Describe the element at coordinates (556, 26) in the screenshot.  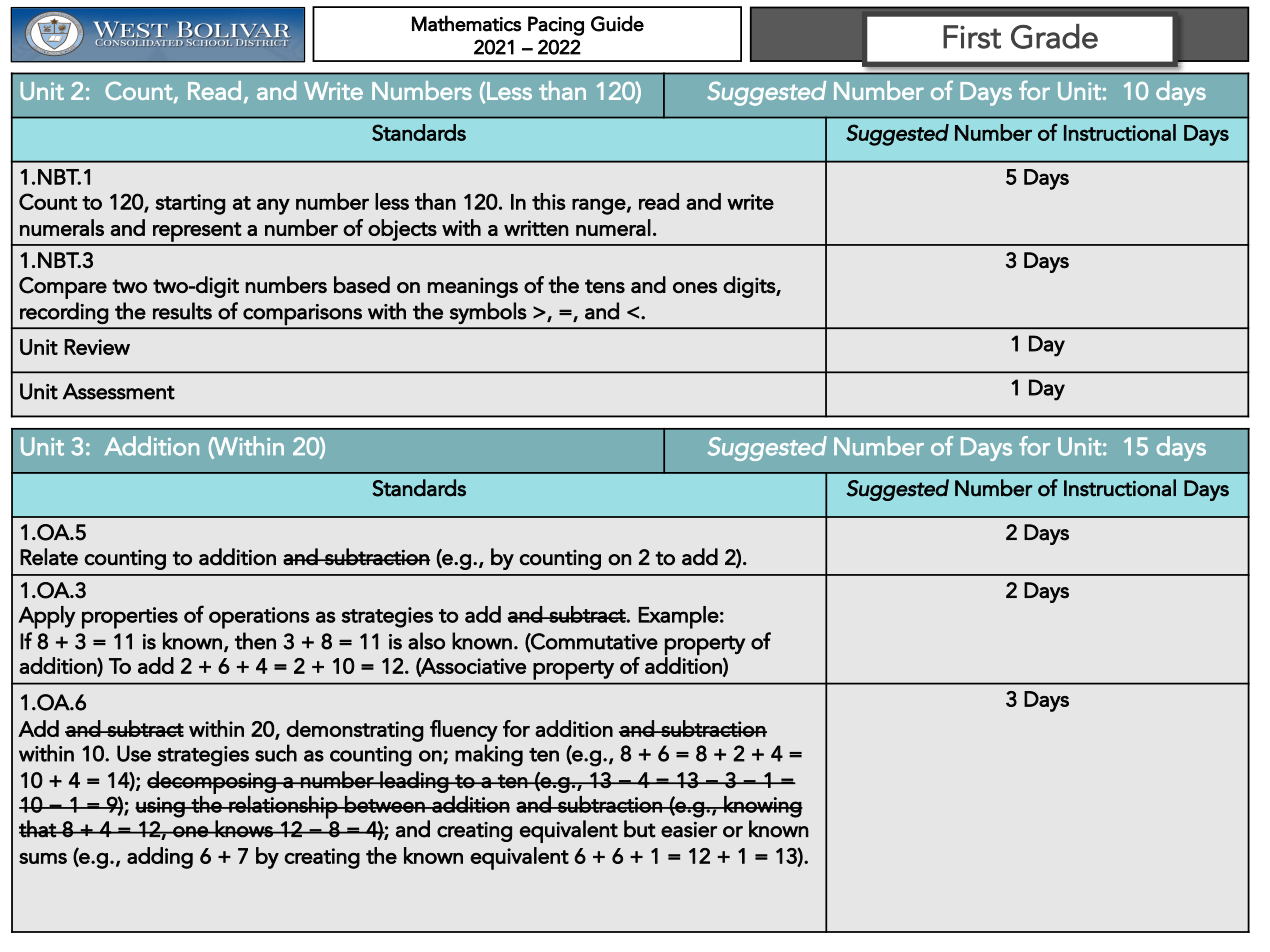
I see `Pacing` at that location.
